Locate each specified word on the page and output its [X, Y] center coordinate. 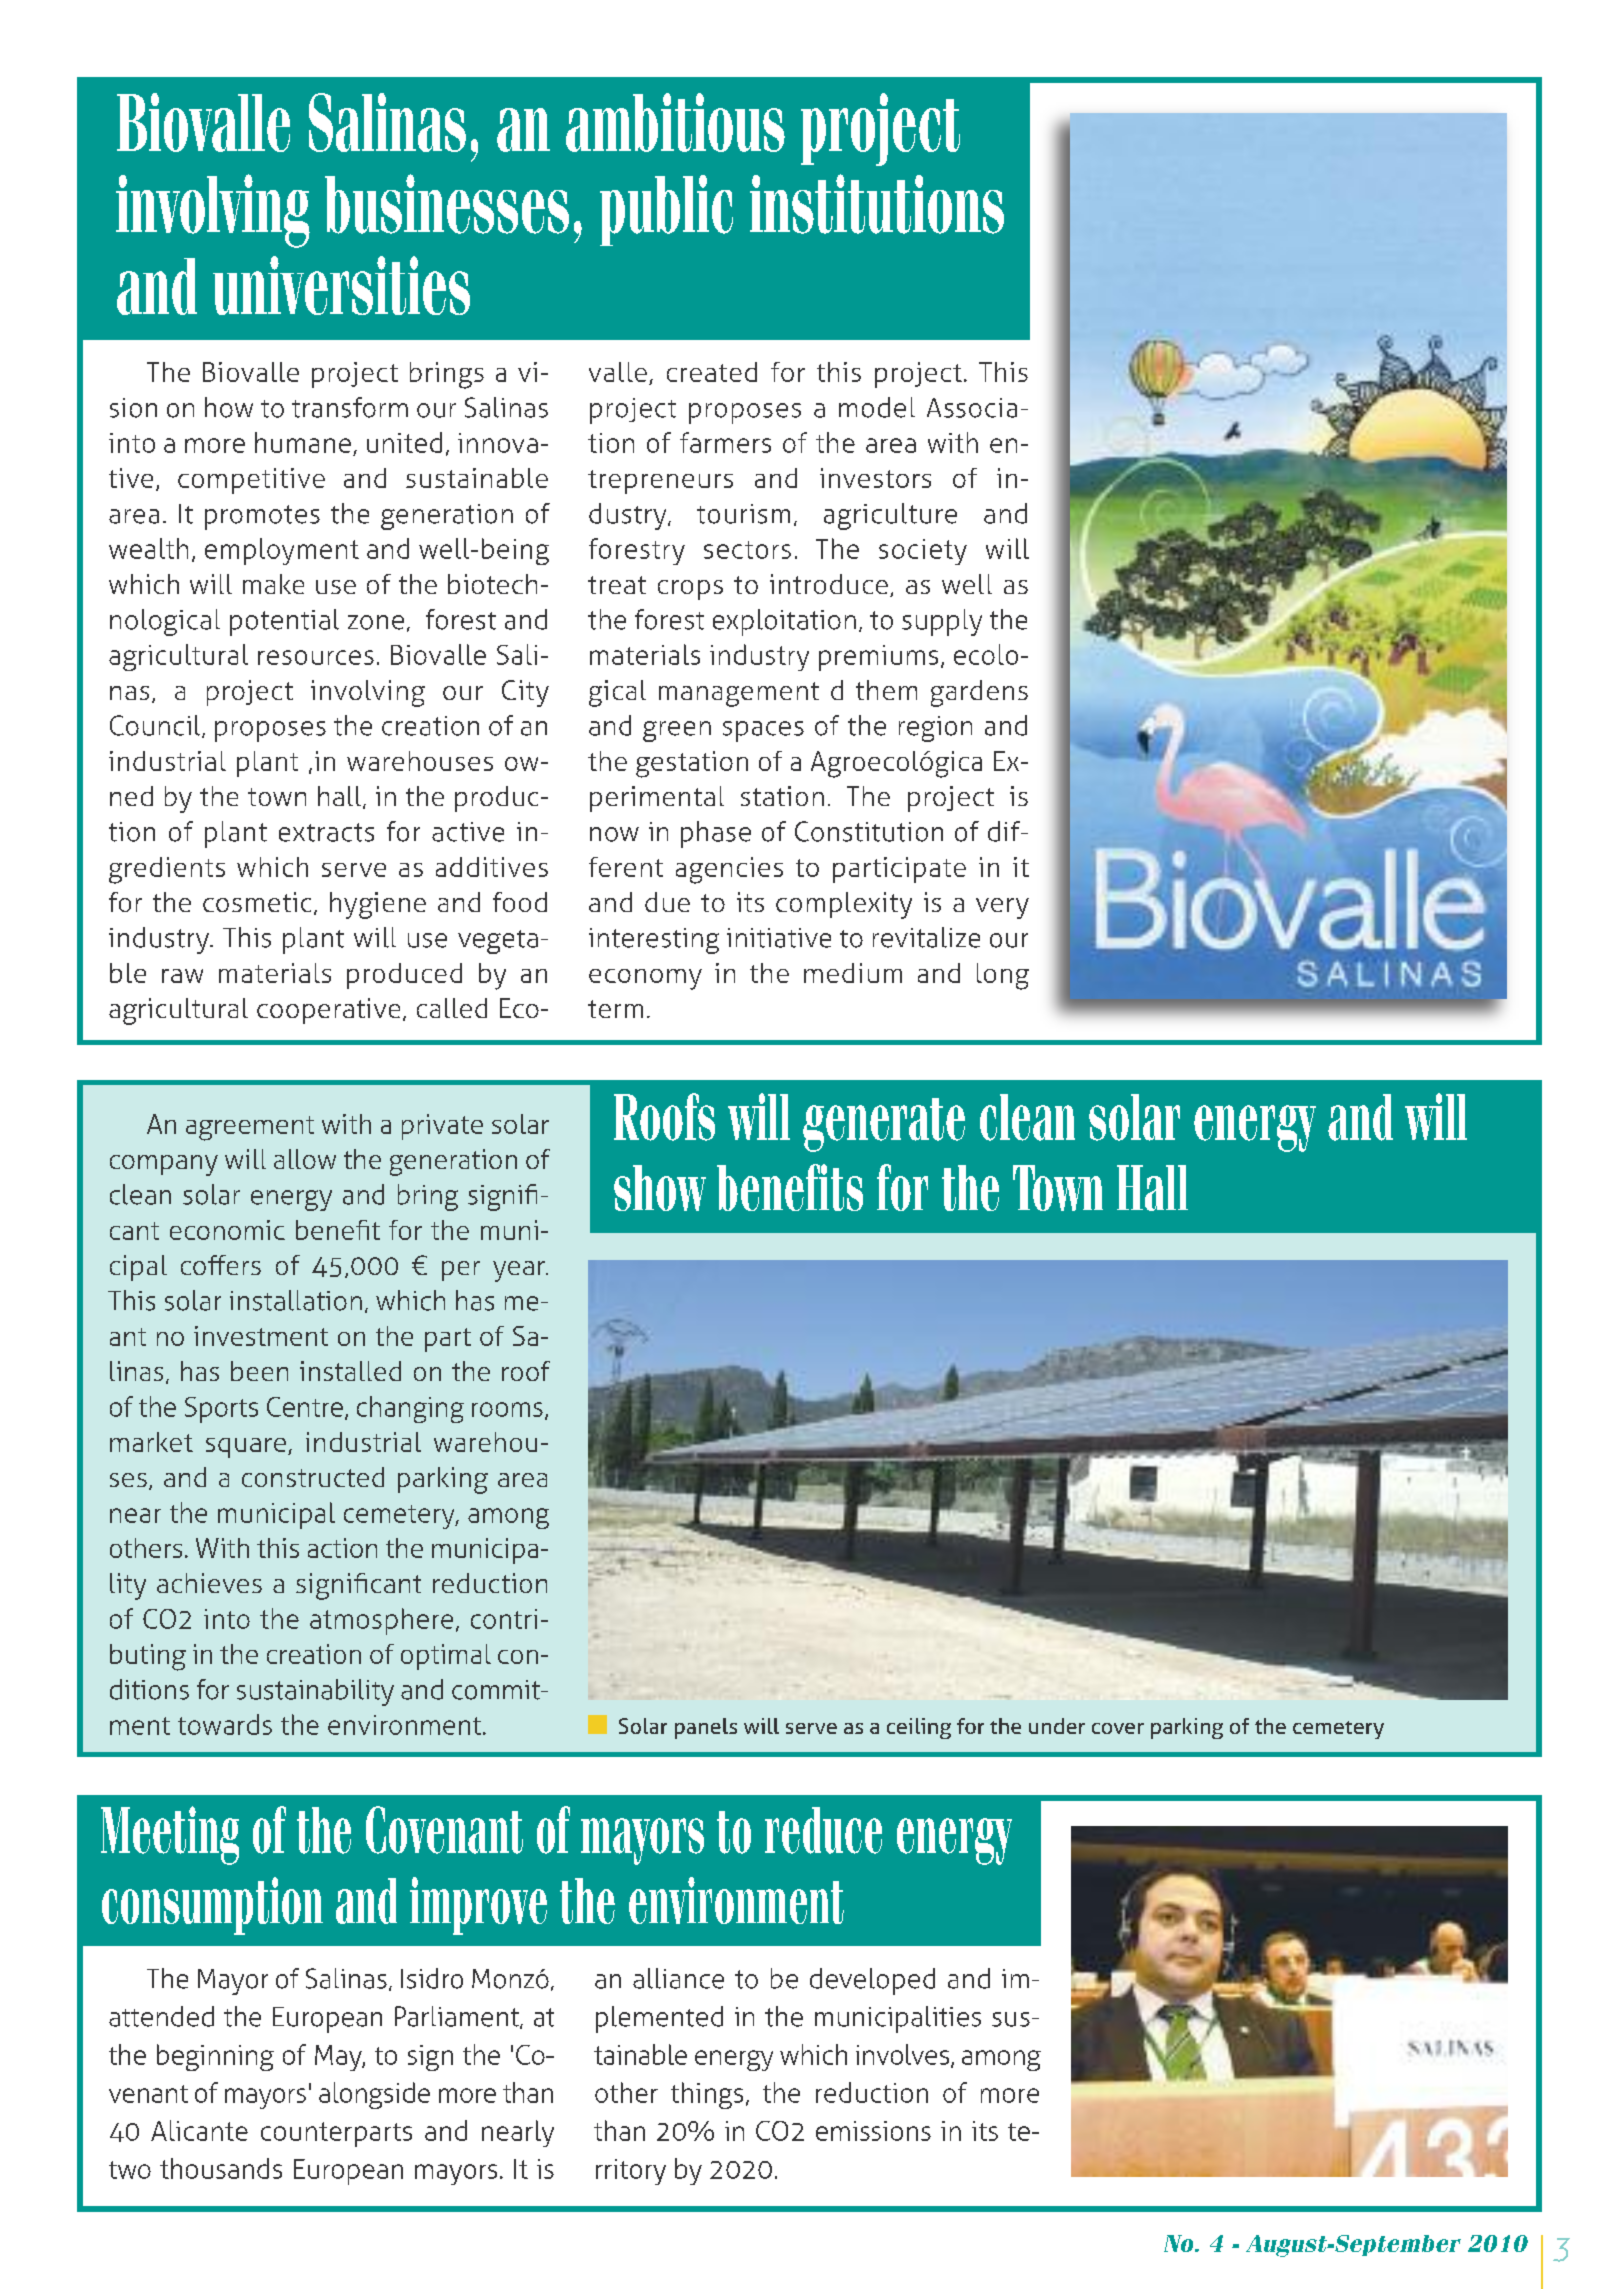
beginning [215, 2057]
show [660, 1188]
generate [884, 1125]
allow [305, 1159]
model [877, 407]
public [666, 210]
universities [341, 285]
